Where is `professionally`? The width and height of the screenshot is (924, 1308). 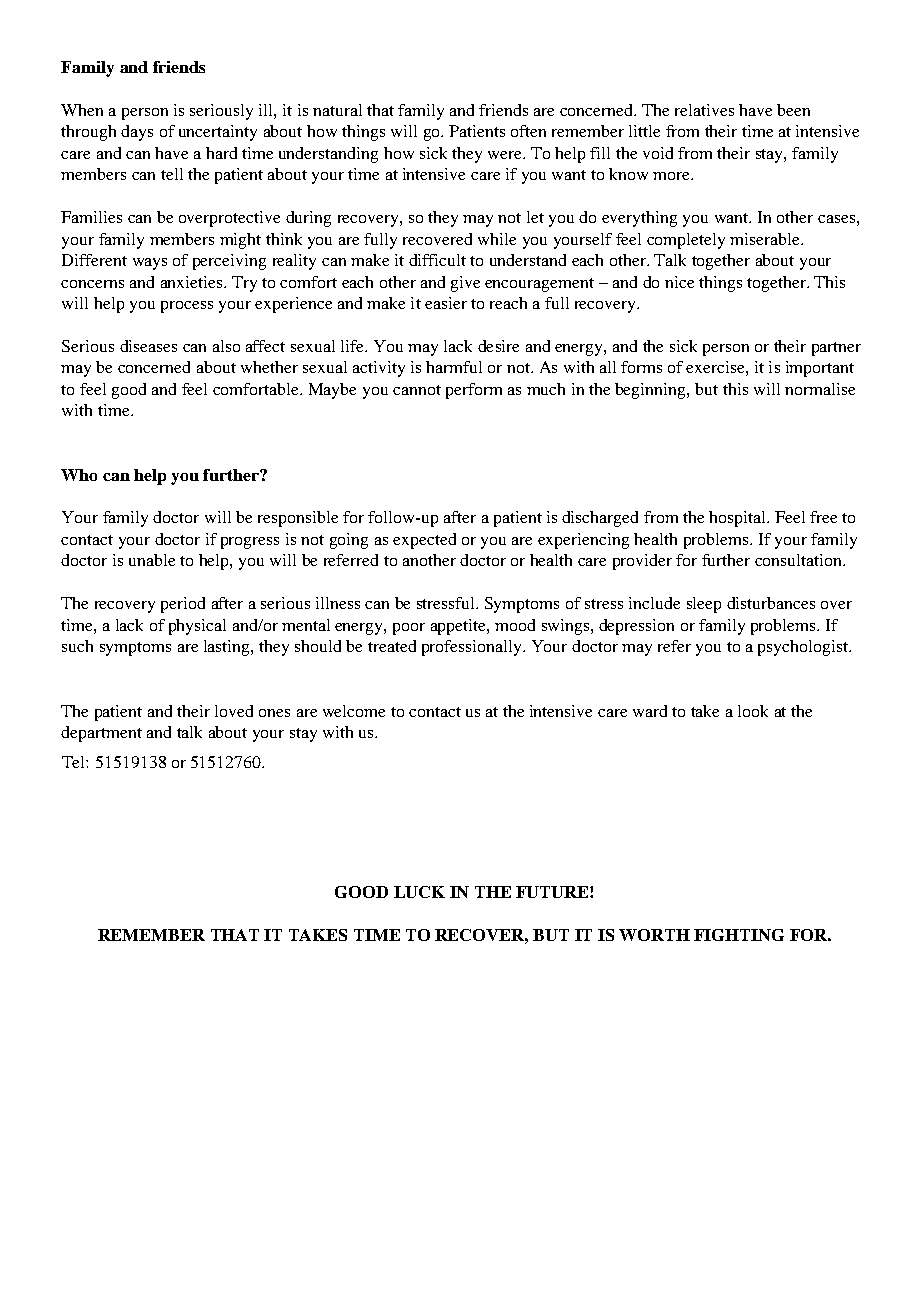 professionally is located at coordinates (473, 648).
